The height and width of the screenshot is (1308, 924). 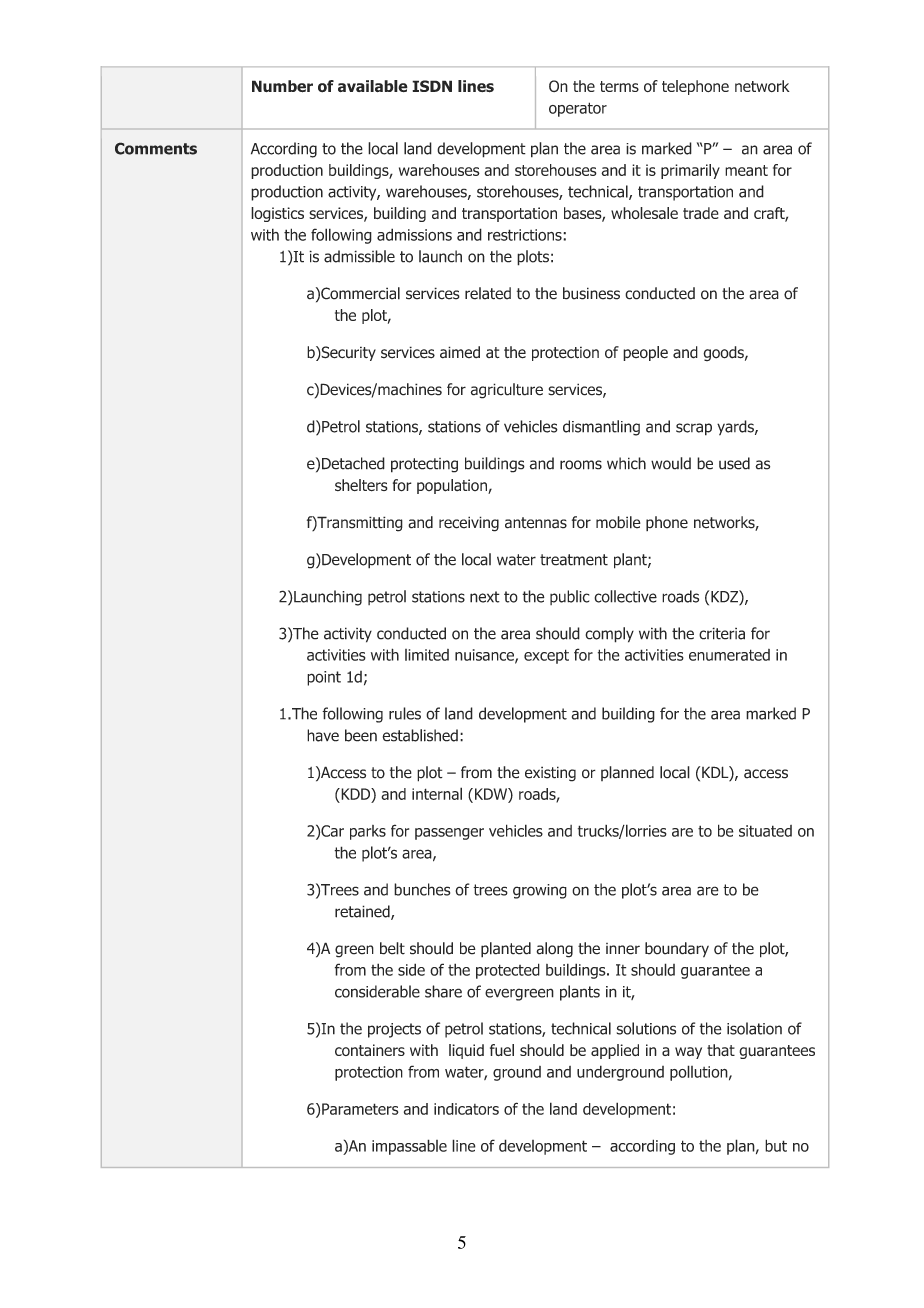 I want to click on ISDN, so click(x=432, y=86).
